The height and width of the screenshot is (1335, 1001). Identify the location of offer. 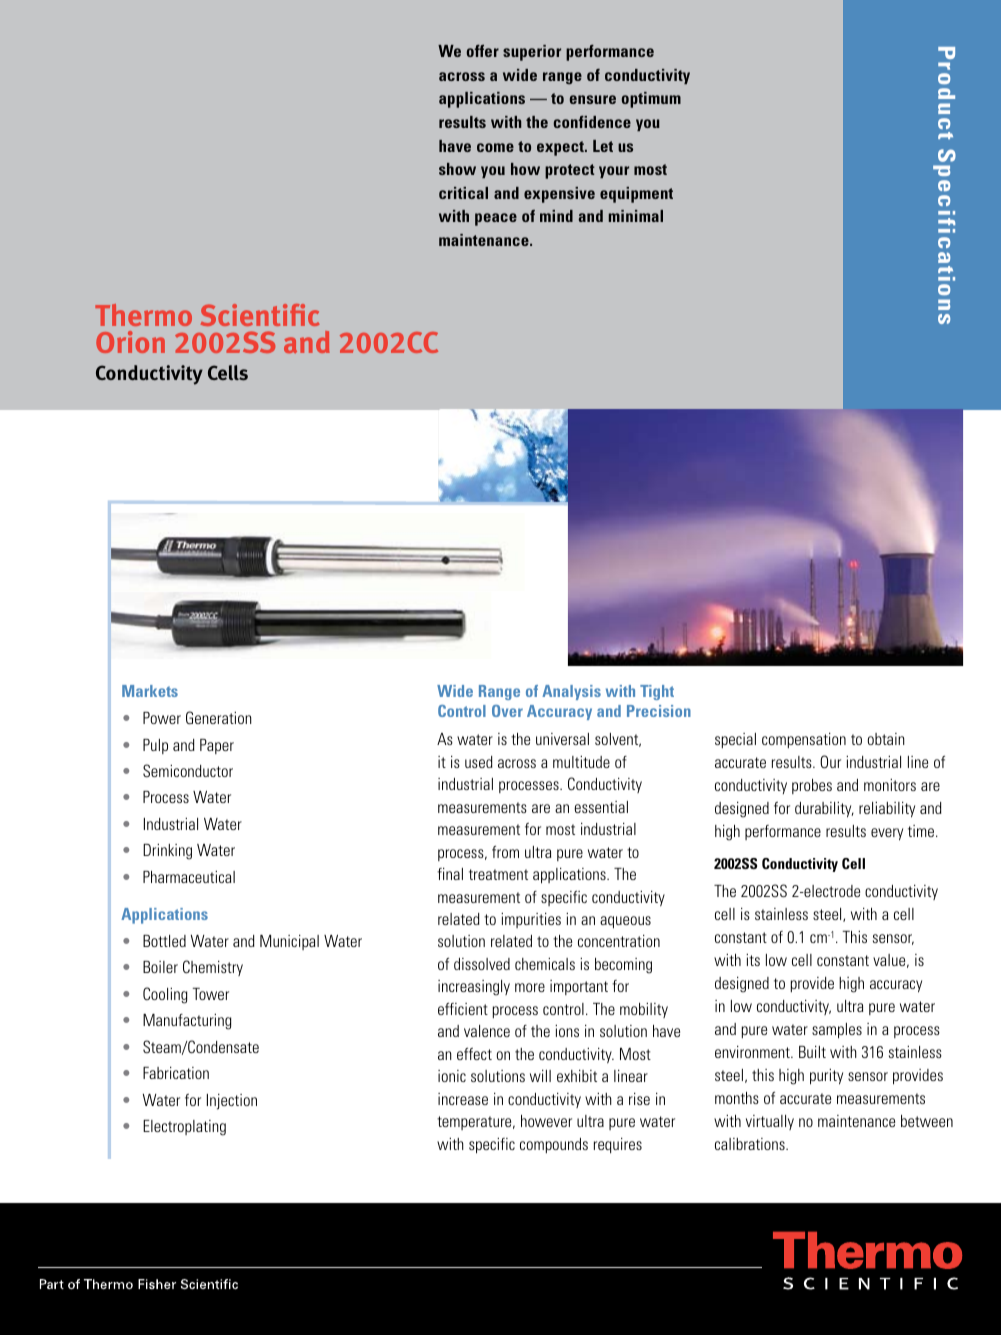
(483, 51).
